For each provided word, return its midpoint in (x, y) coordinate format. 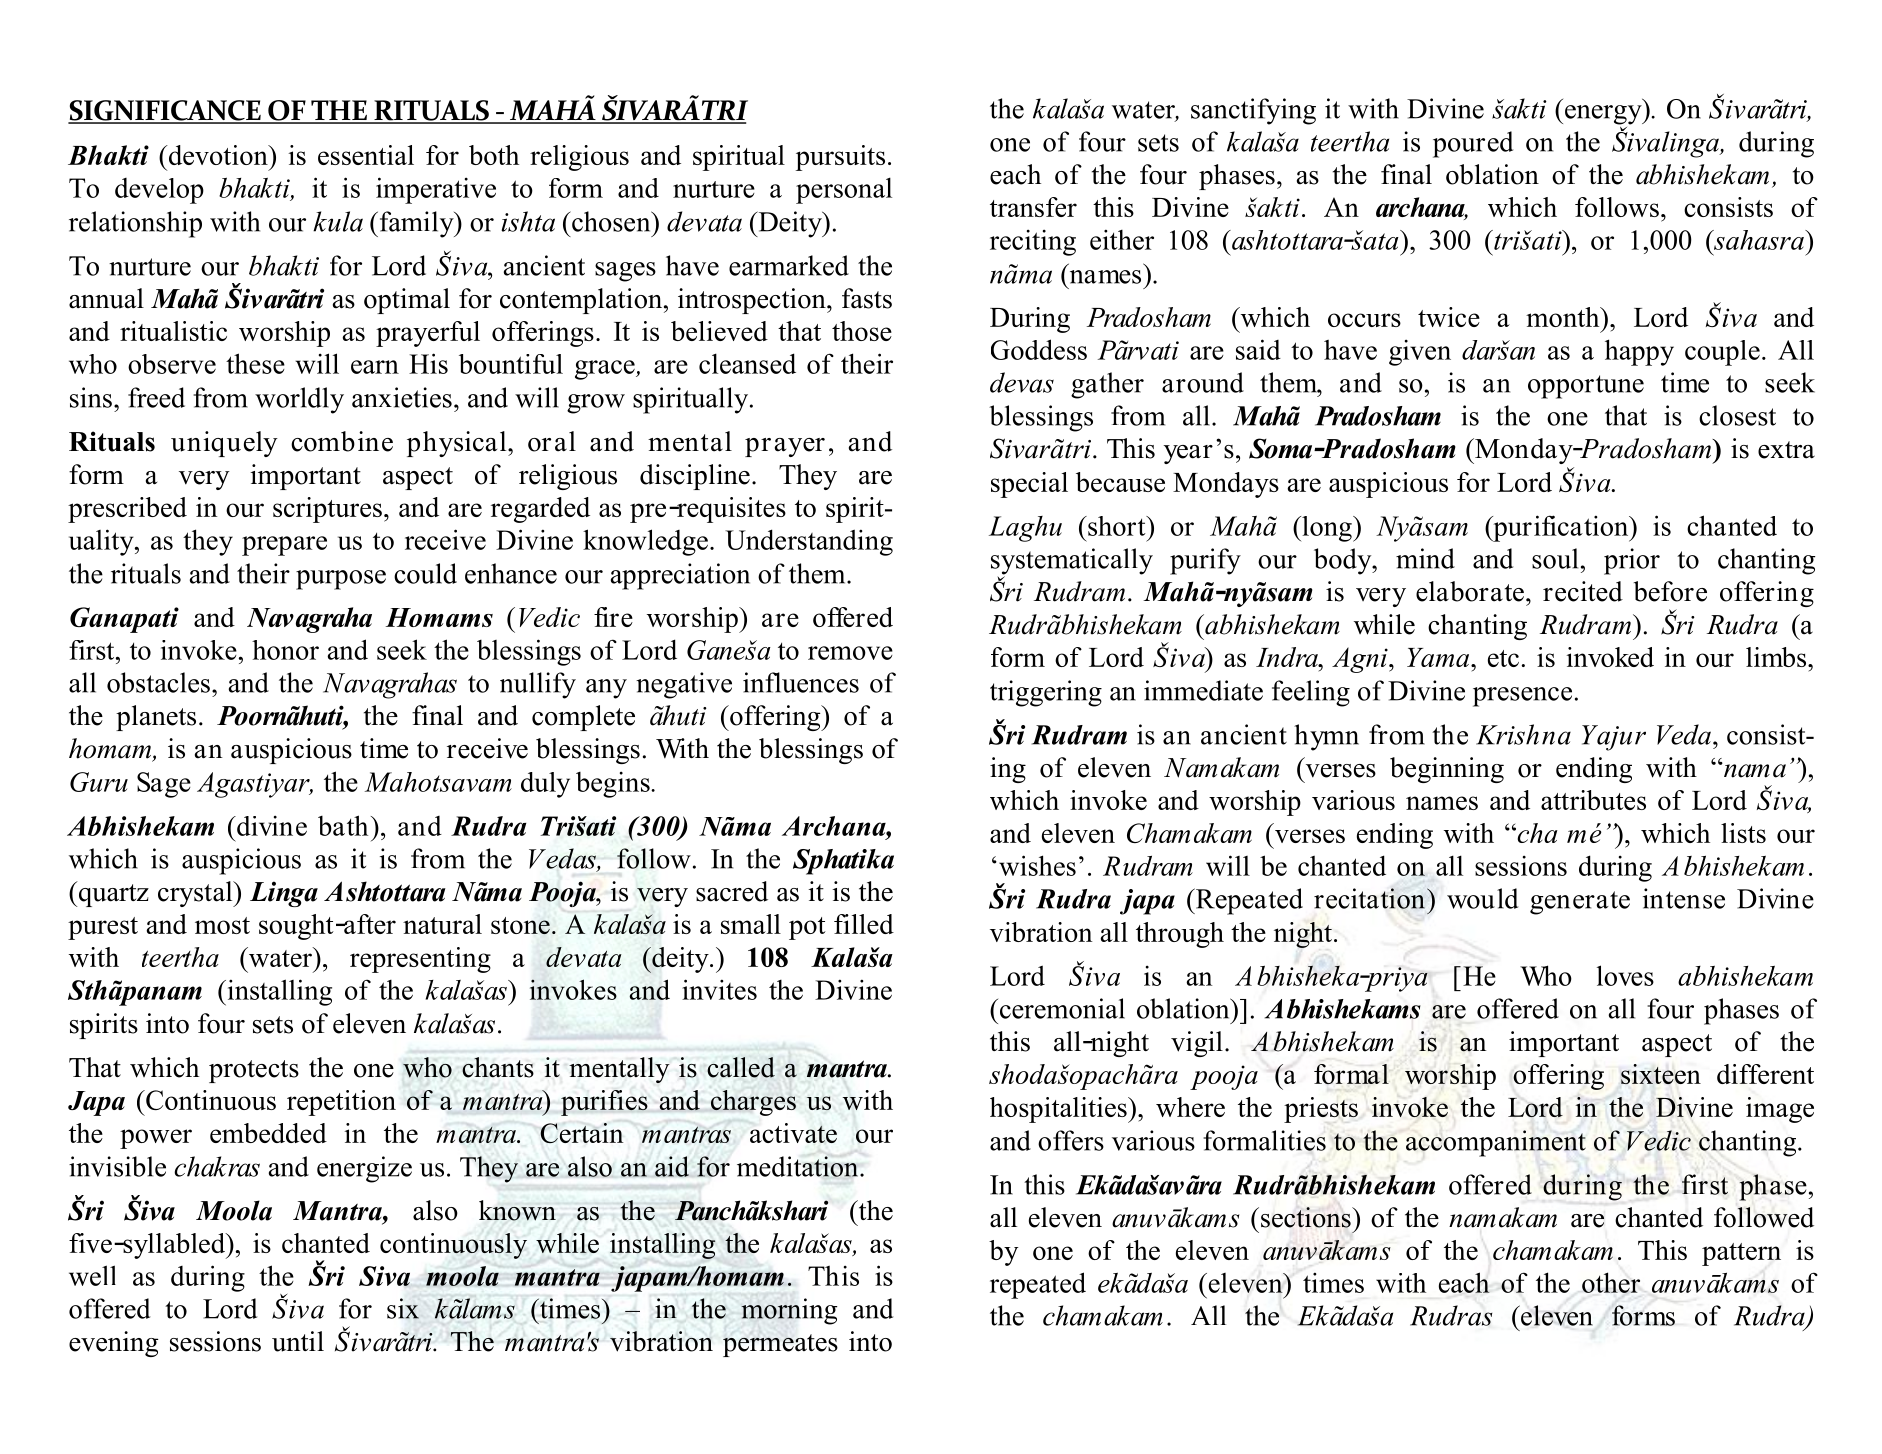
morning (789, 1311)
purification (1561, 528)
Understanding (809, 542)
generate (1580, 903)
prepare (284, 546)
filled (864, 924)
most (222, 925)
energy (1604, 115)
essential (366, 155)
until (298, 1341)
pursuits (840, 158)
